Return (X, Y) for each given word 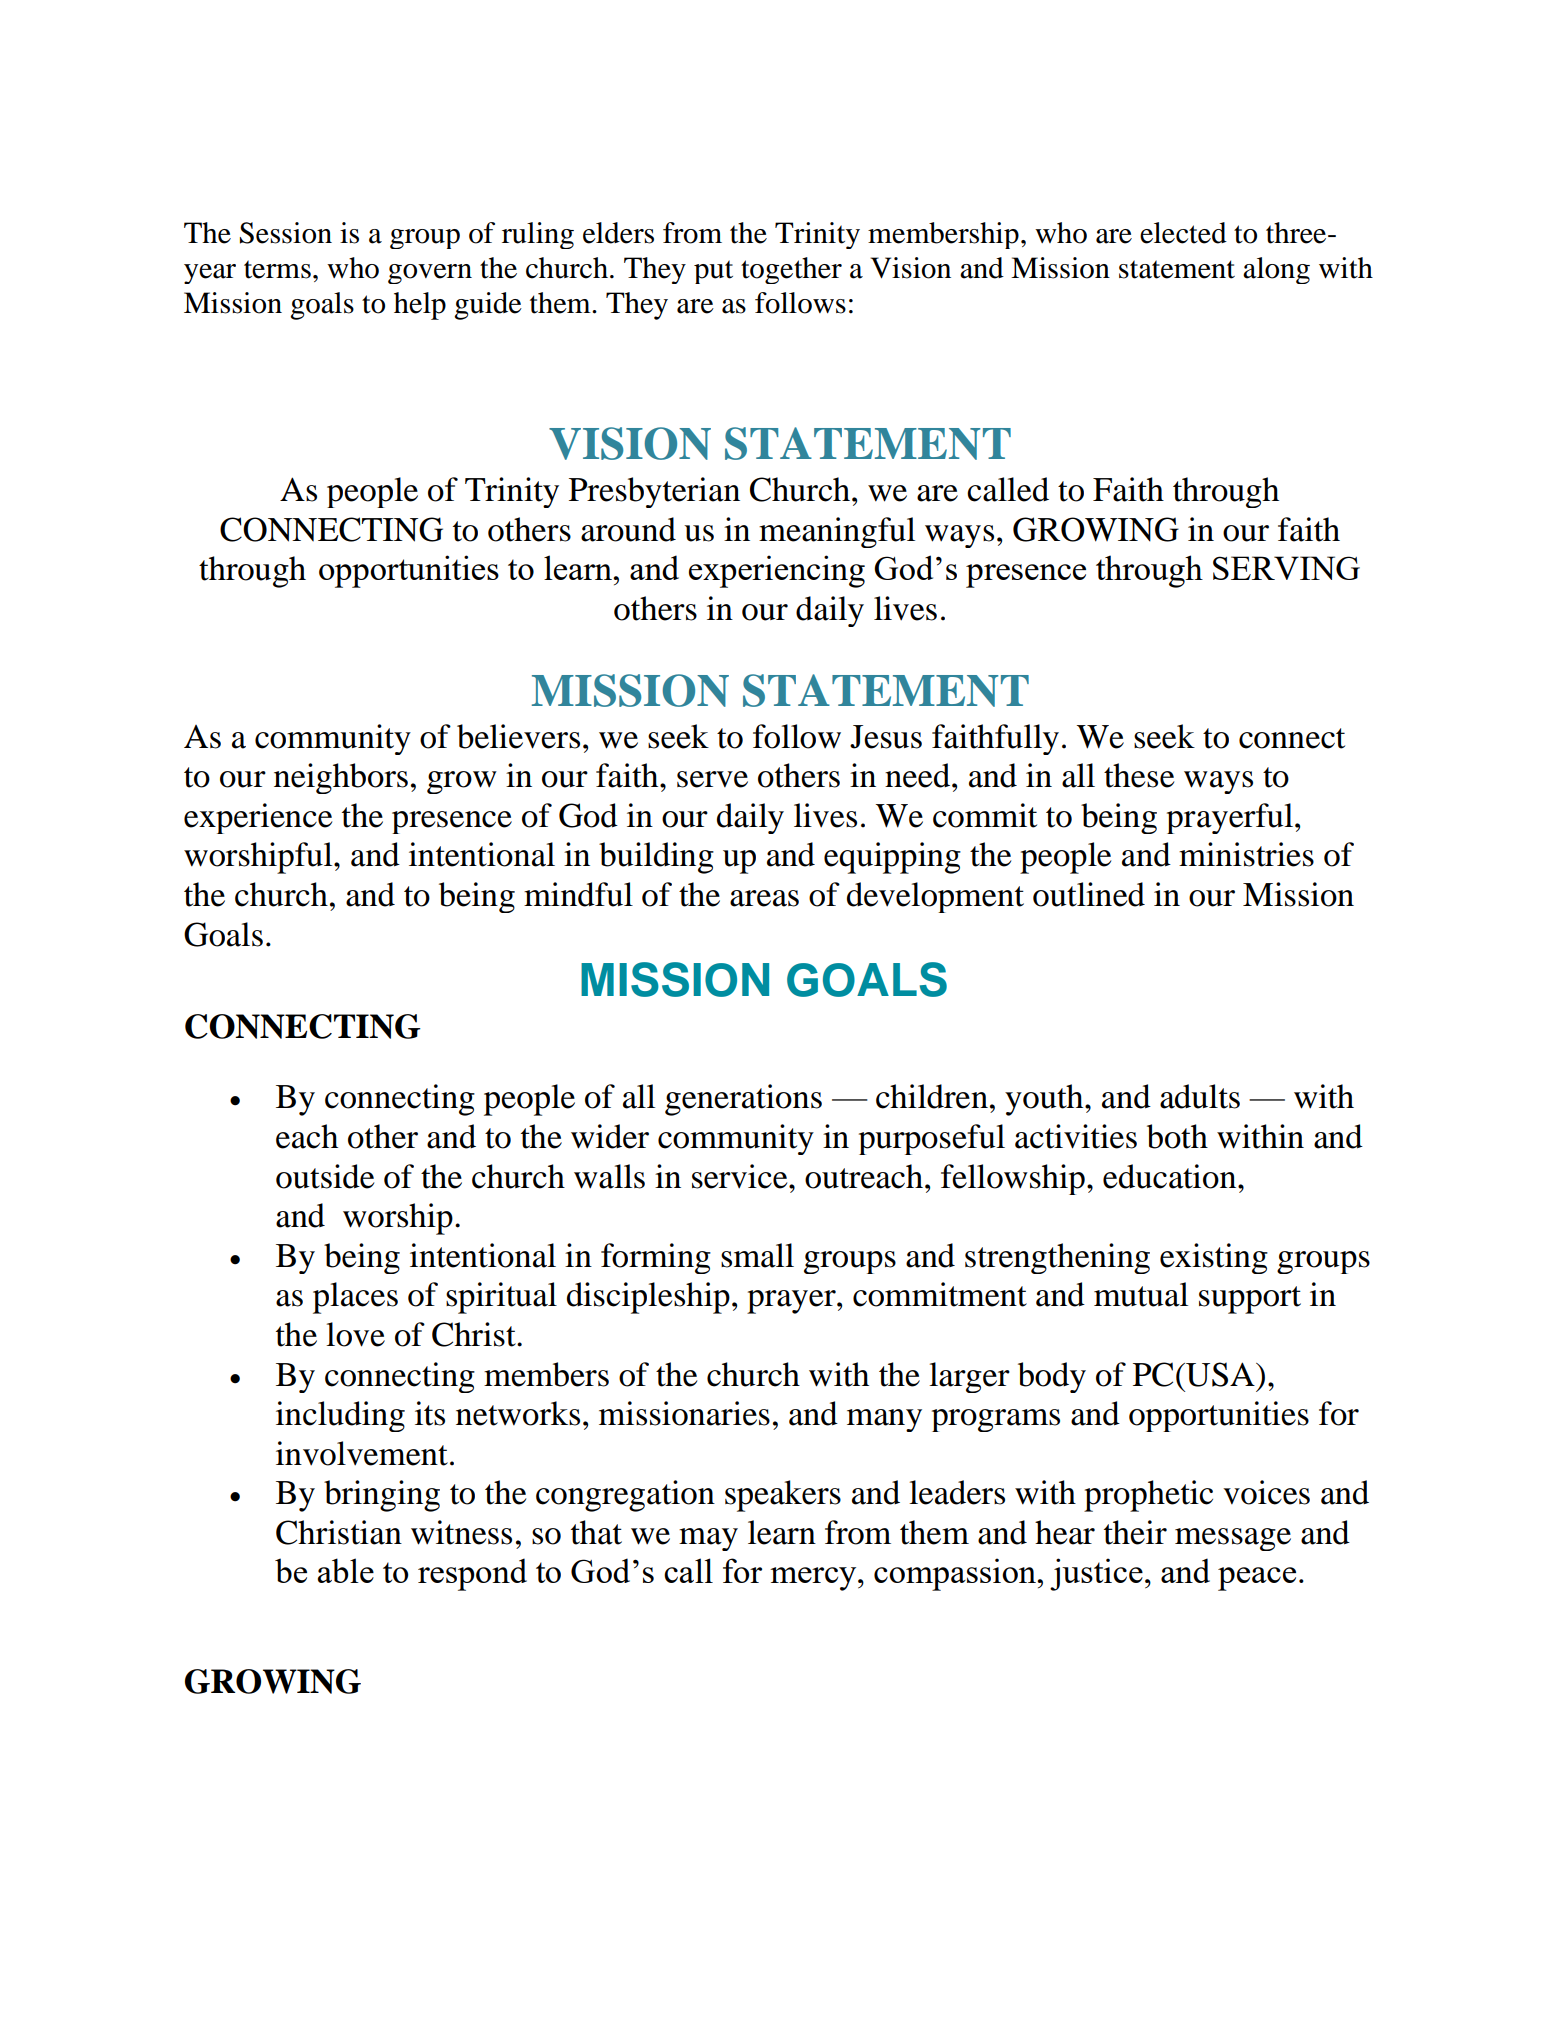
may (708, 1539)
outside (325, 1176)
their (1135, 1532)
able (346, 1570)
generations (743, 1100)
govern (430, 274)
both (1177, 1136)
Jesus (886, 737)
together (791, 270)
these (1139, 775)
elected (1183, 233)
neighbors (341, 778)
